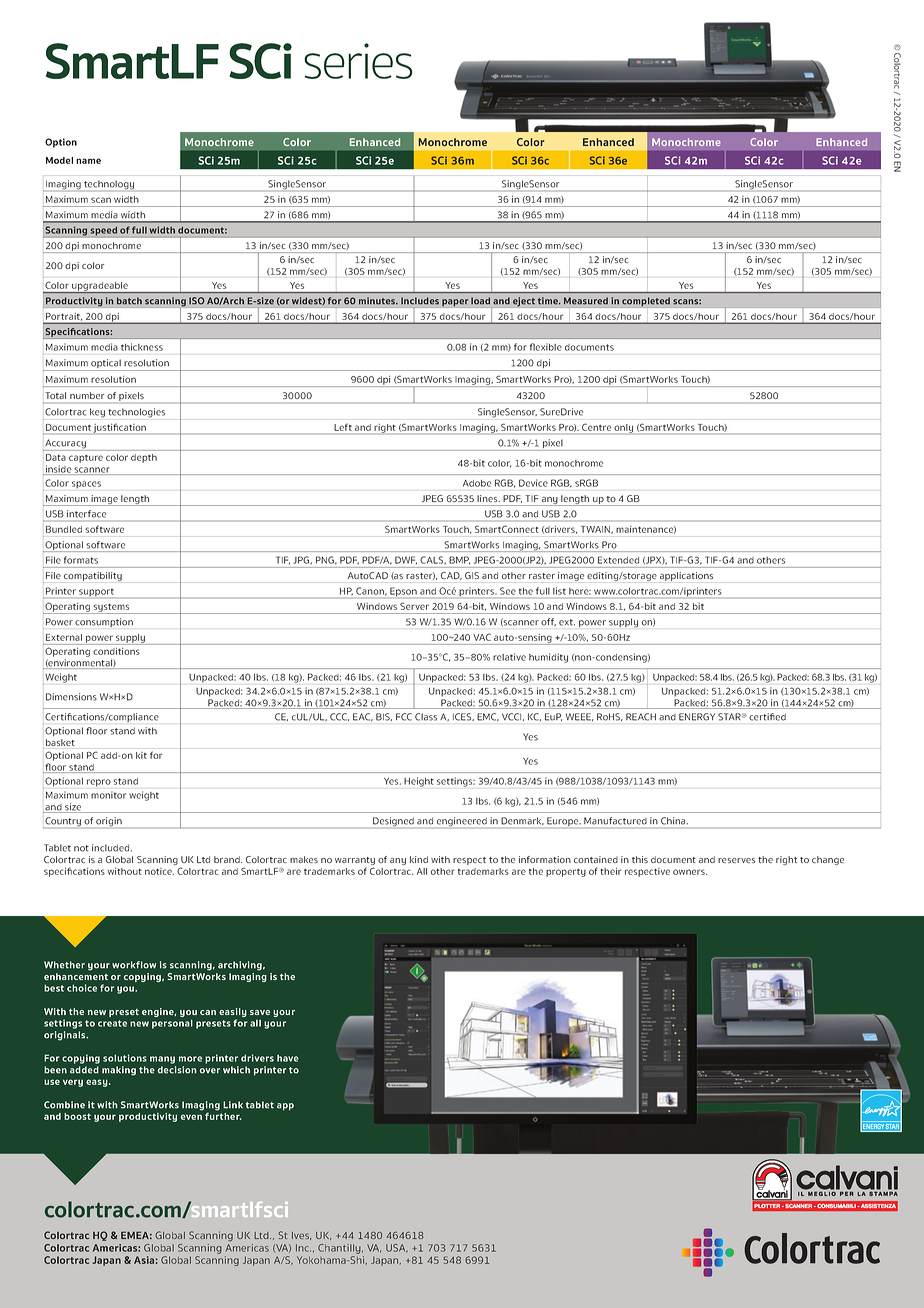 The height and width of the screenshot is (1308, 924). What do you see at coordinates (144, 458) in the screenshot?
I see `depth` at bounding box center [144, 458].
